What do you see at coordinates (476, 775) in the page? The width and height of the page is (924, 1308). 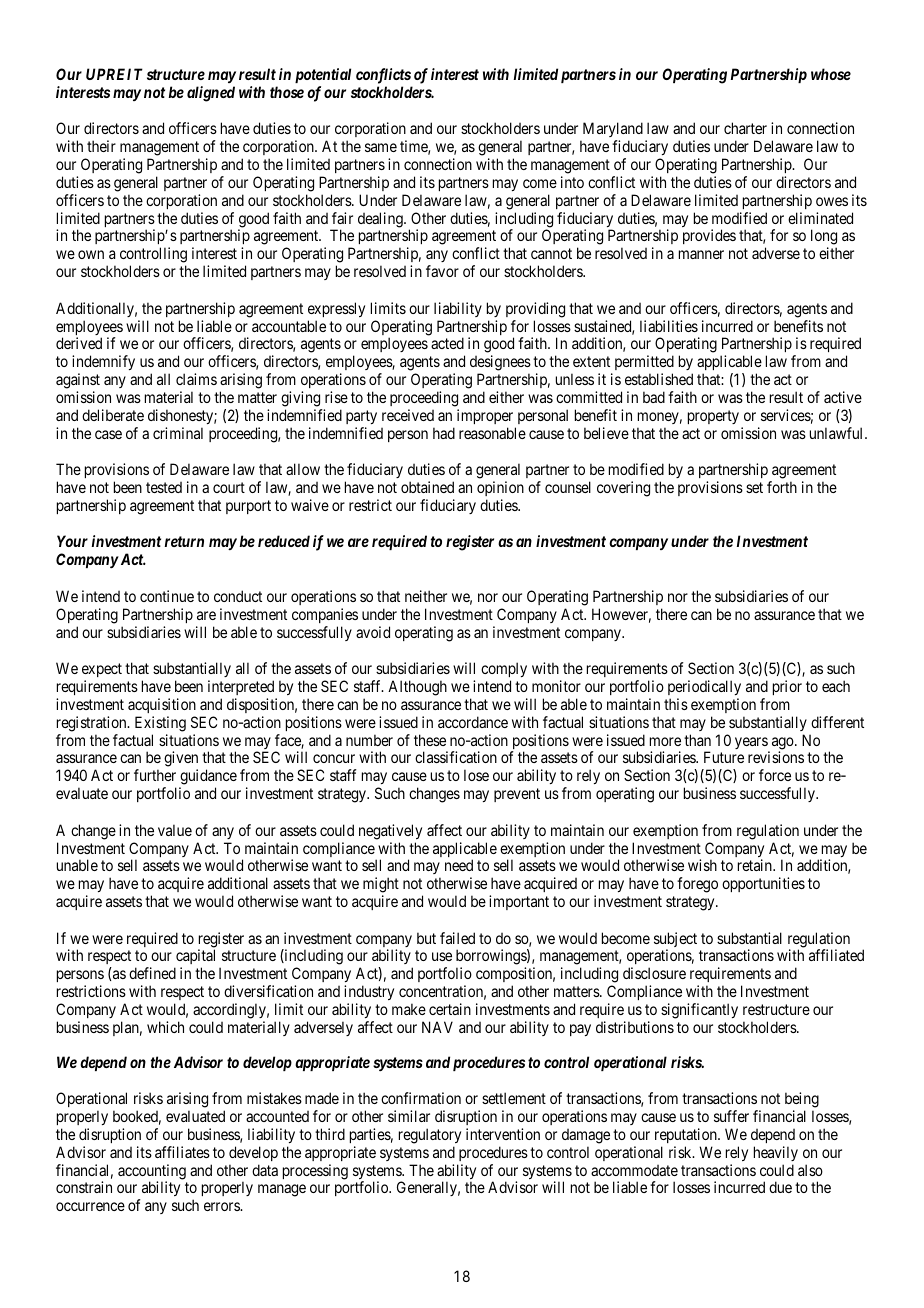 I see `lose` at bounding box center [476, 775].
